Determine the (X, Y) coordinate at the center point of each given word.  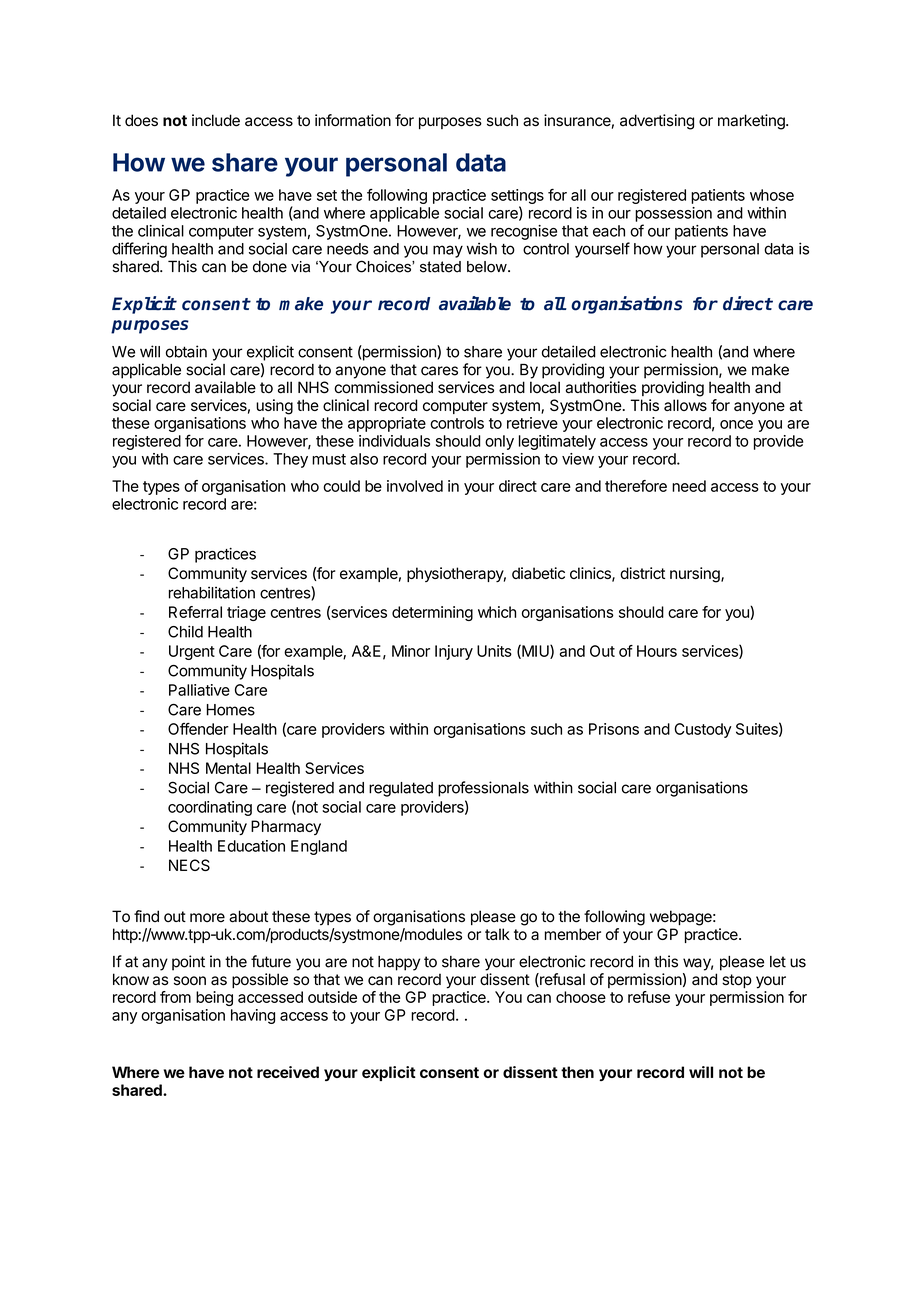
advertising (657, 122)
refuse (649, 997)
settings (517, 196)
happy (399, 963)
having (253, 1016)
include (216, 120)
